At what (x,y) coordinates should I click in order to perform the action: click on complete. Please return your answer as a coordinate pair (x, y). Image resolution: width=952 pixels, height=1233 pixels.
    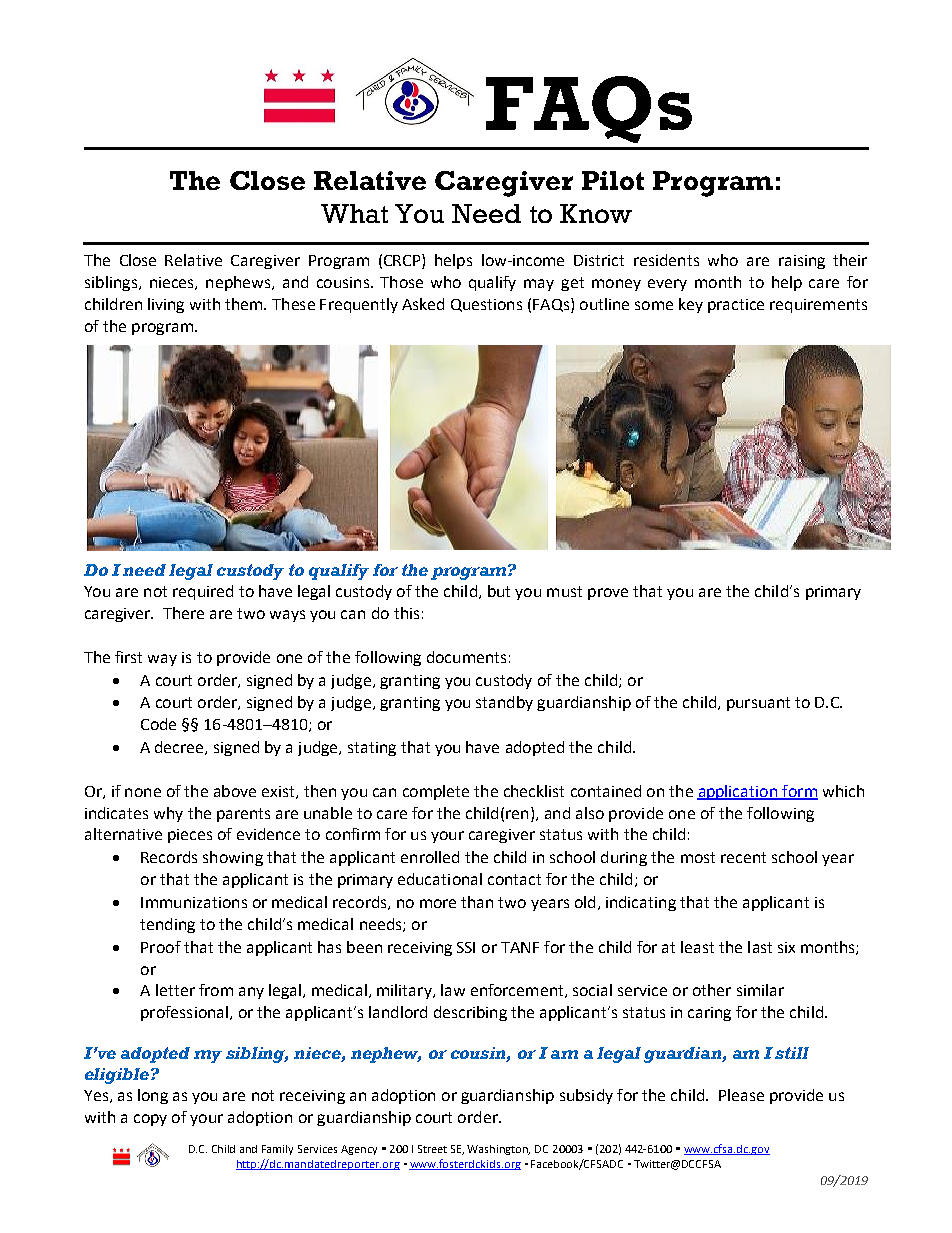
    Looking at the image, I should click on (436, 792).
